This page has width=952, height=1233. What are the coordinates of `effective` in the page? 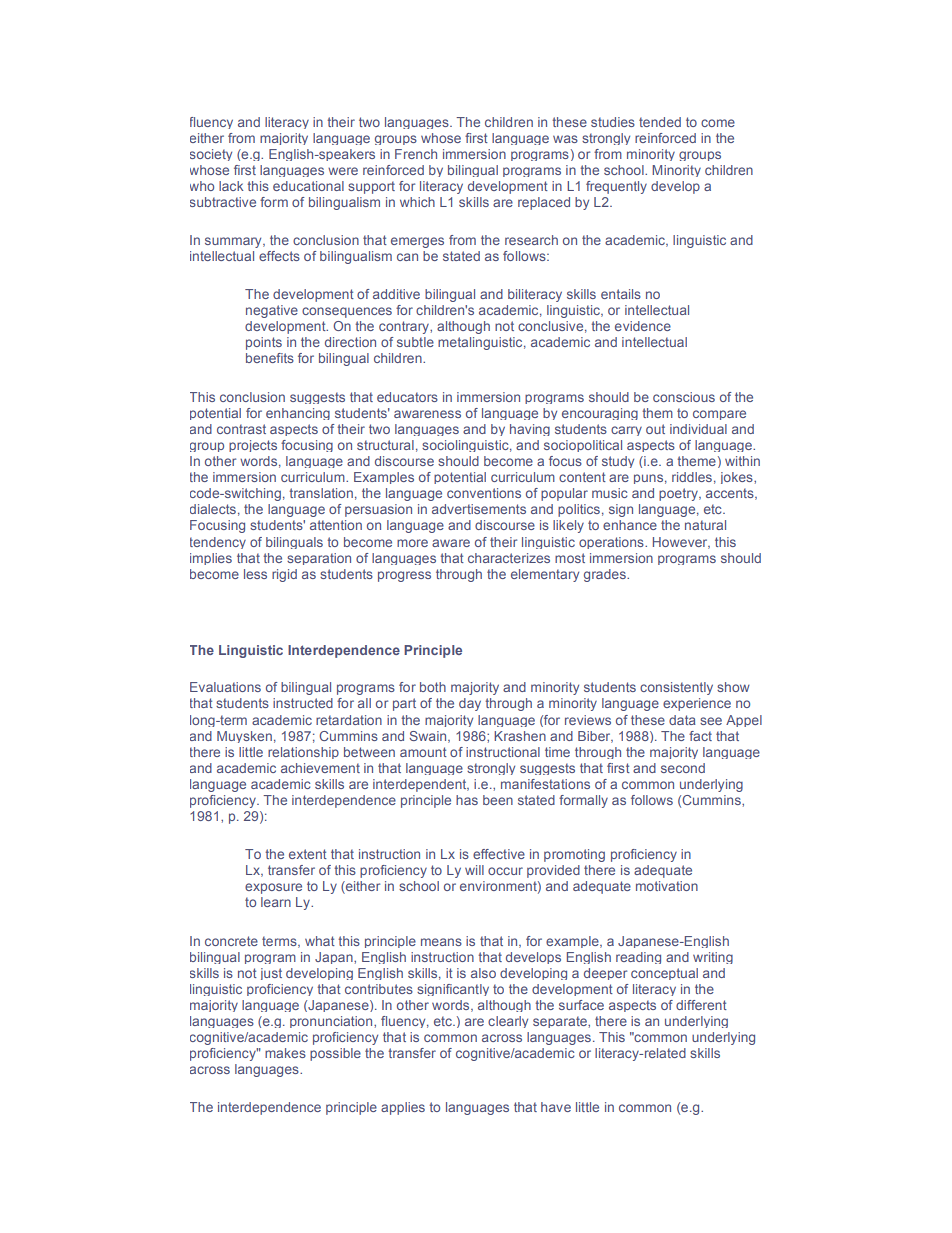 It's located at (499, 854).
